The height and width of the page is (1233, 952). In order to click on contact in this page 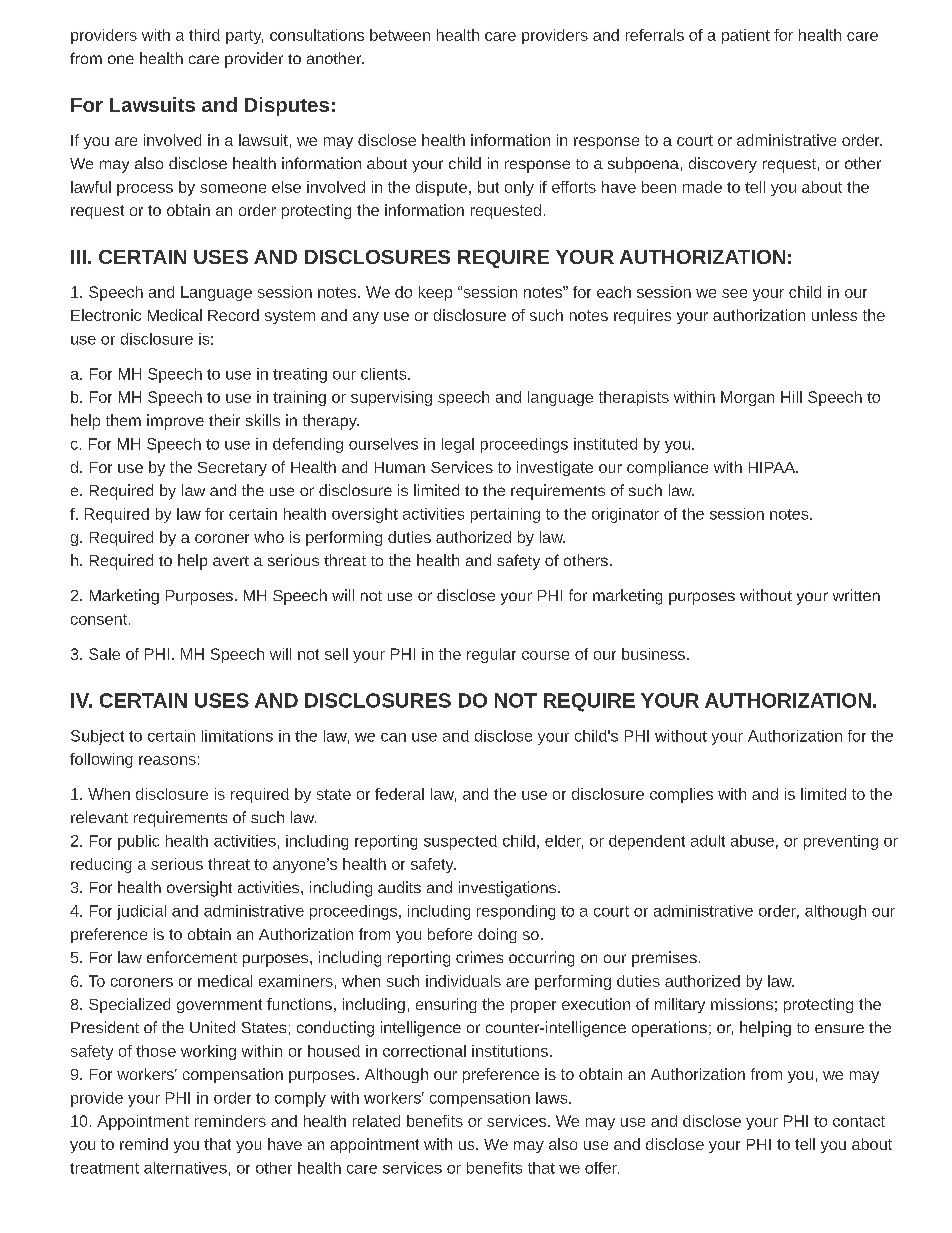, I will do `click(859, 1121)`.
